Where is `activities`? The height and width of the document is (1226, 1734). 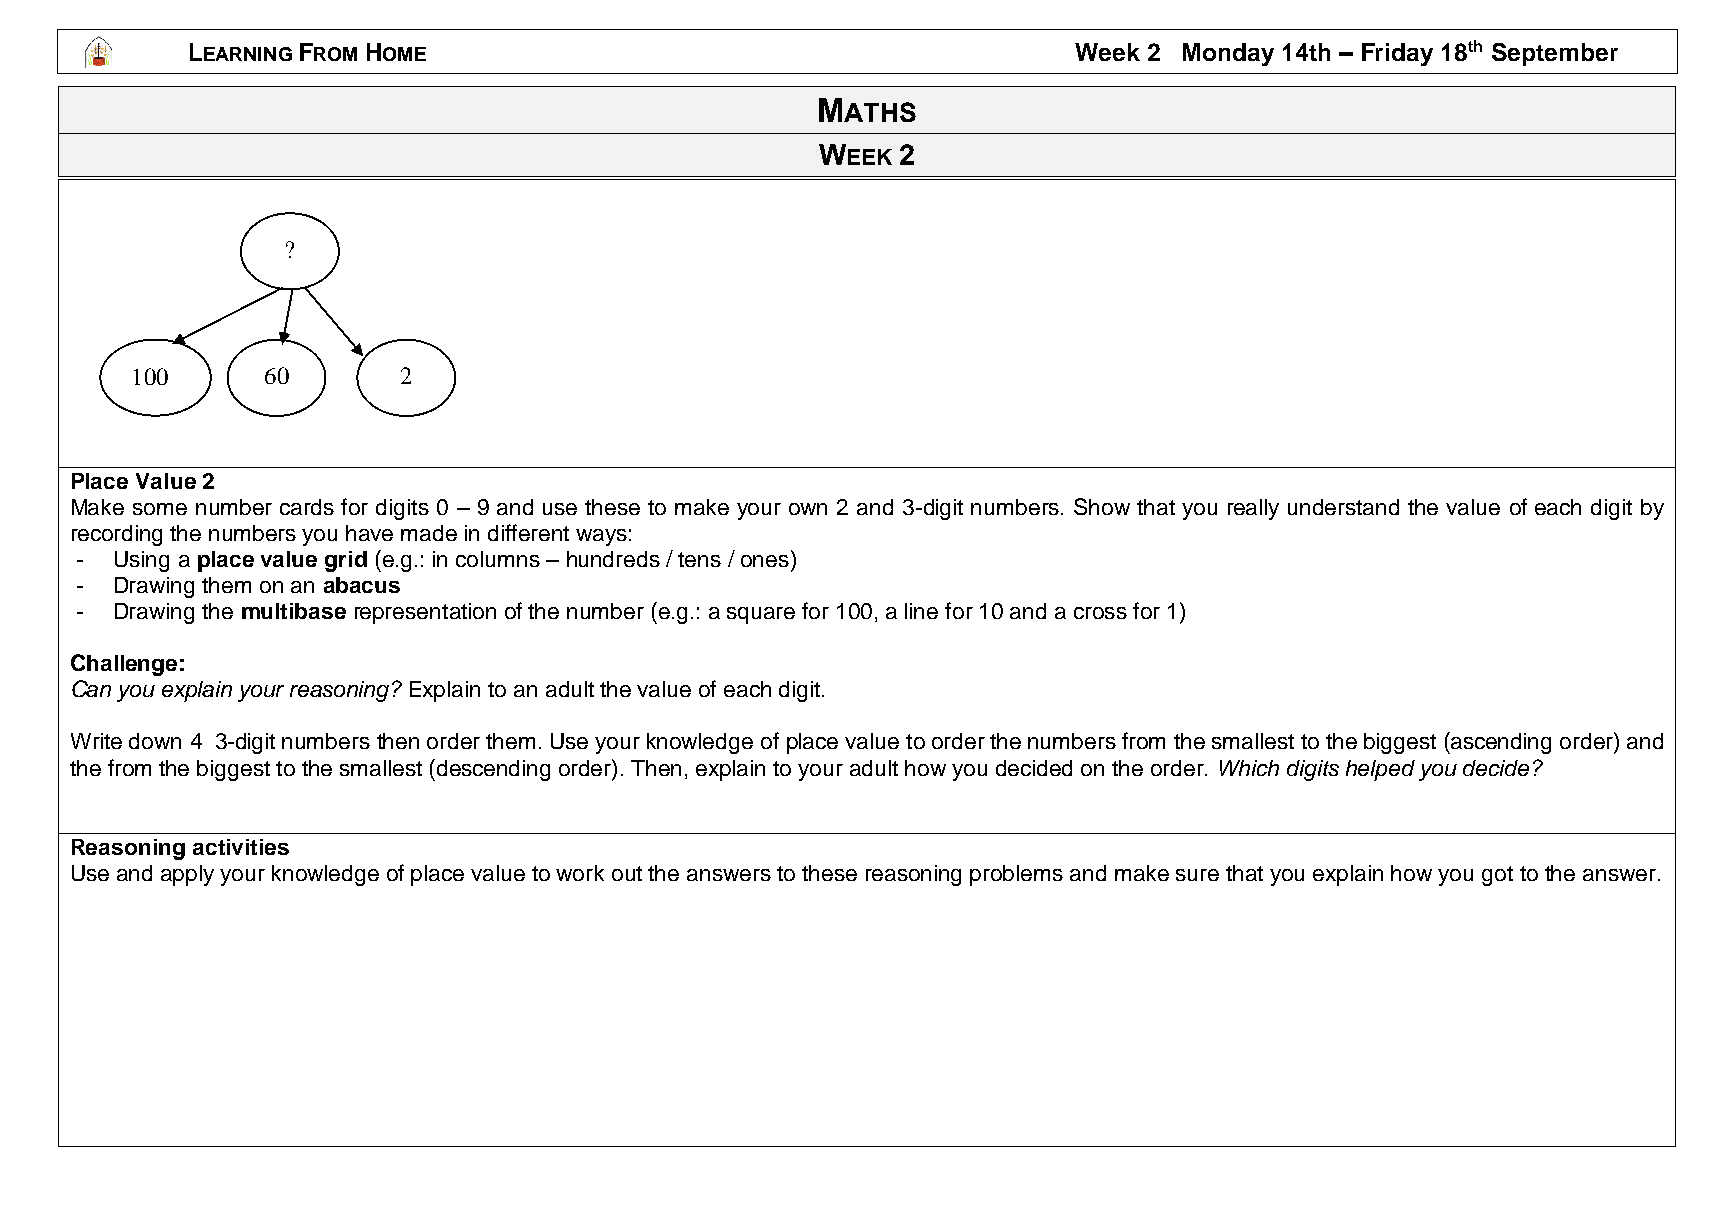
activities is located at coordinates (241, 847).
